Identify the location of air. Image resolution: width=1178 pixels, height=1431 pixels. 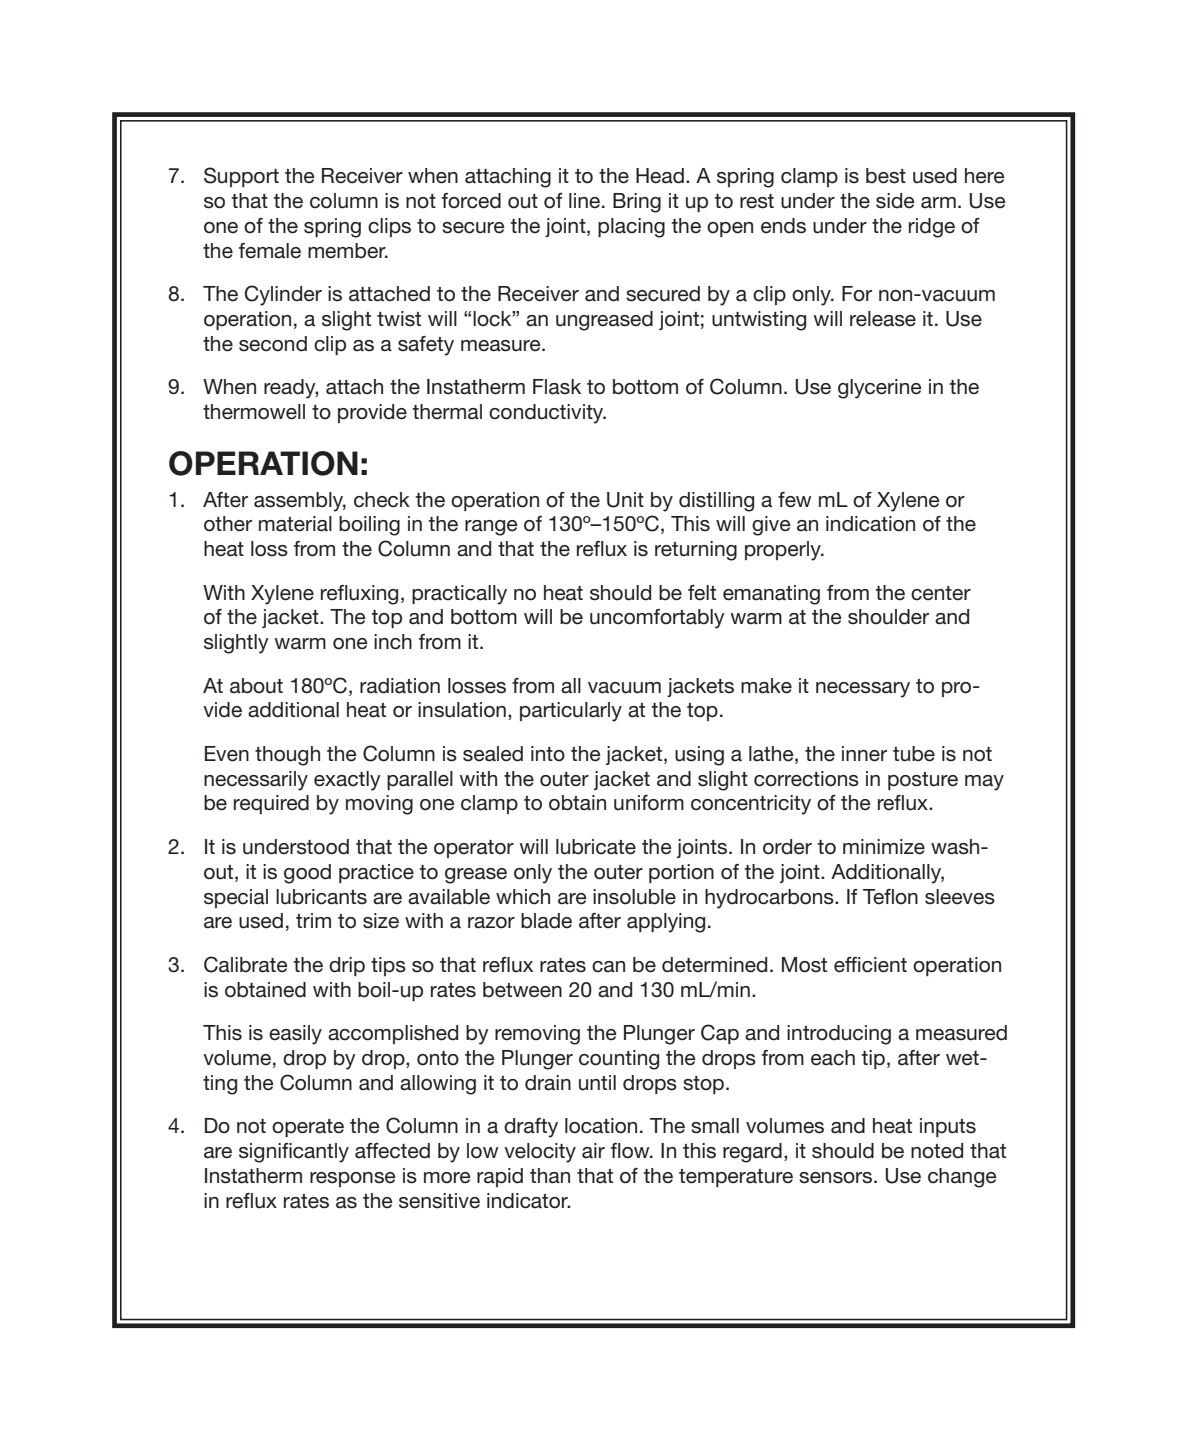
(593, 1151).
